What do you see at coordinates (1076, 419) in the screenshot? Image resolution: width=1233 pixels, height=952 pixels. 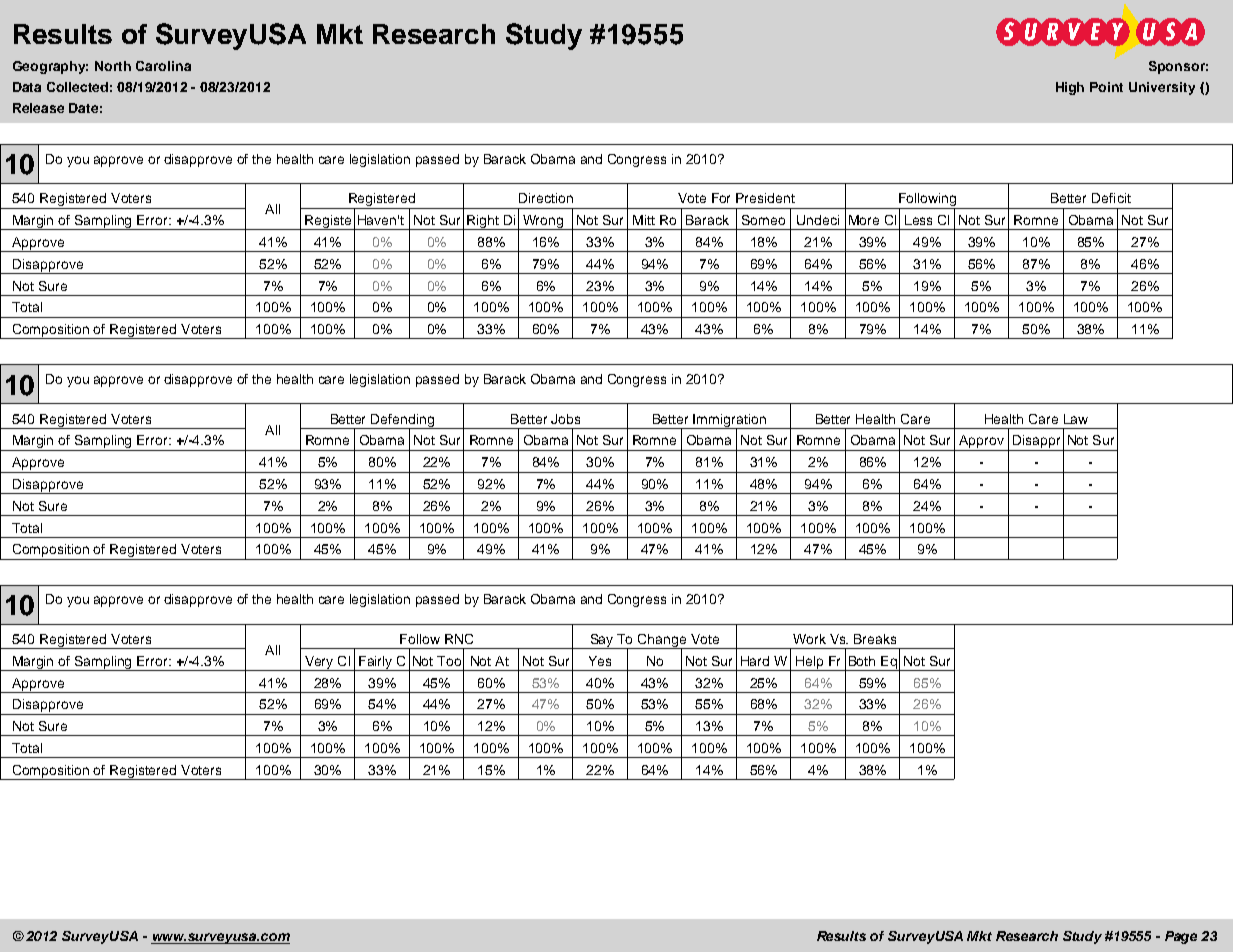 I see `Law` at bounding box center [1076, 419].
